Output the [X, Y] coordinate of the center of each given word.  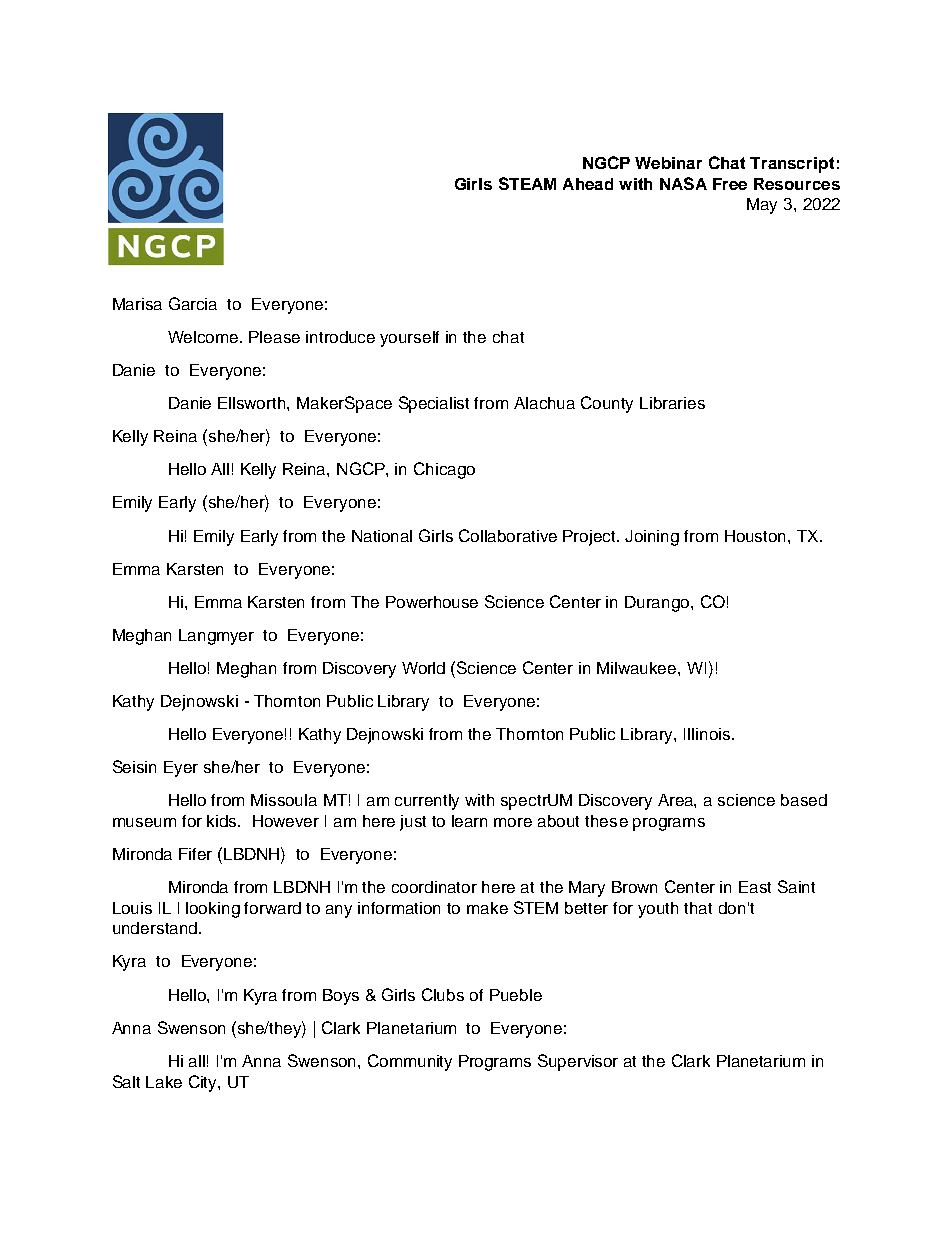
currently [427, 802]
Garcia [193, 303]
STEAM [527, 183]
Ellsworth [253, 403]
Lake [164, 1082]
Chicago [444, 470]
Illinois [707, 734]
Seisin [134, 766]
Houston [757, 536]
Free [730, 184]
